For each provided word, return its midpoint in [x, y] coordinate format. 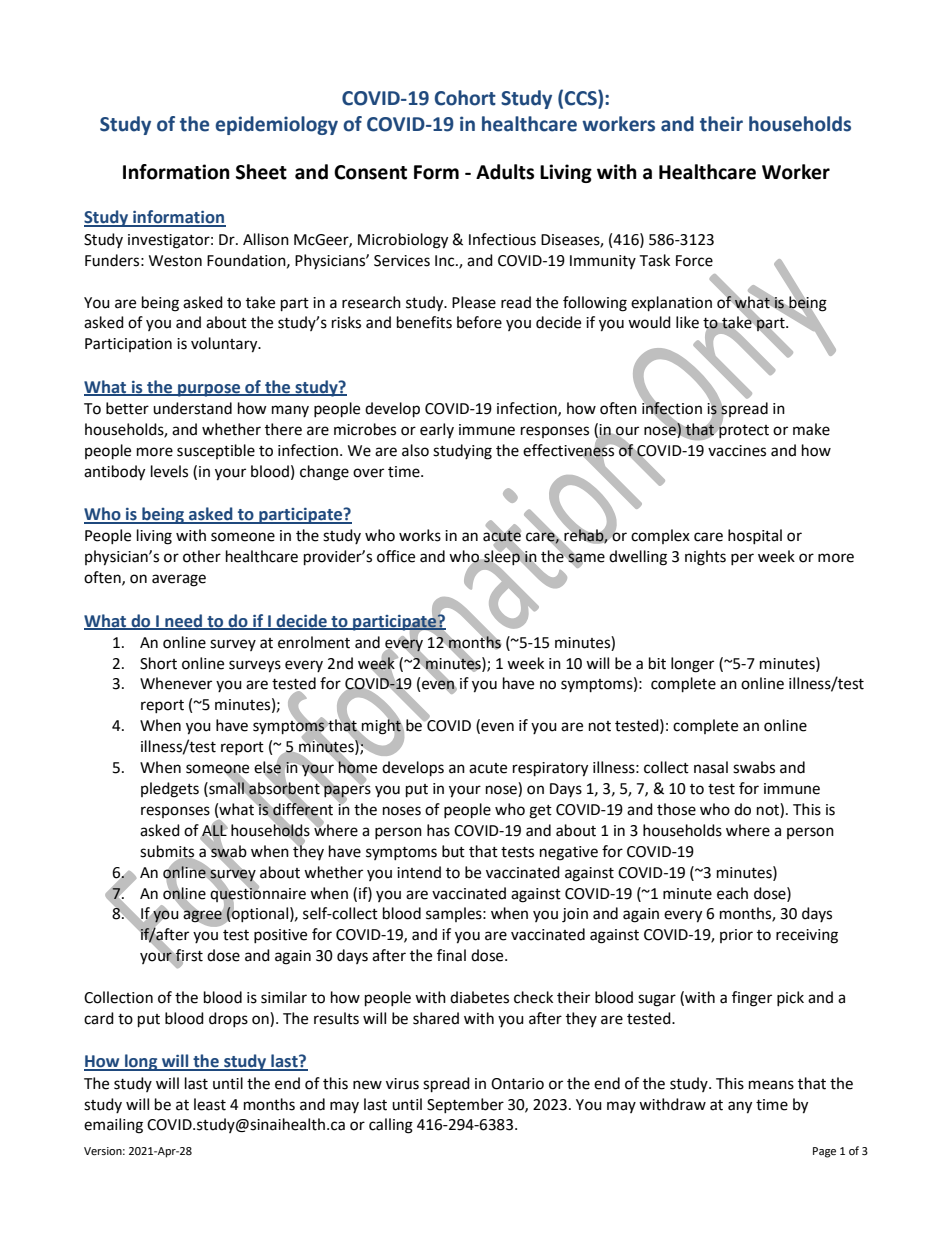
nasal [711, 767]
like [687, 322]
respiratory [550, 769]
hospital [755, 536]
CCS [582, 98]
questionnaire [258, 894]
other [202, 556]
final [451, 955]
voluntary [225, 345]
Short [158, 663]
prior [736, 936]
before [479, 322]
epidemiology [277, 125]
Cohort [465, 98]
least [210, 1104]
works [420, 535]
